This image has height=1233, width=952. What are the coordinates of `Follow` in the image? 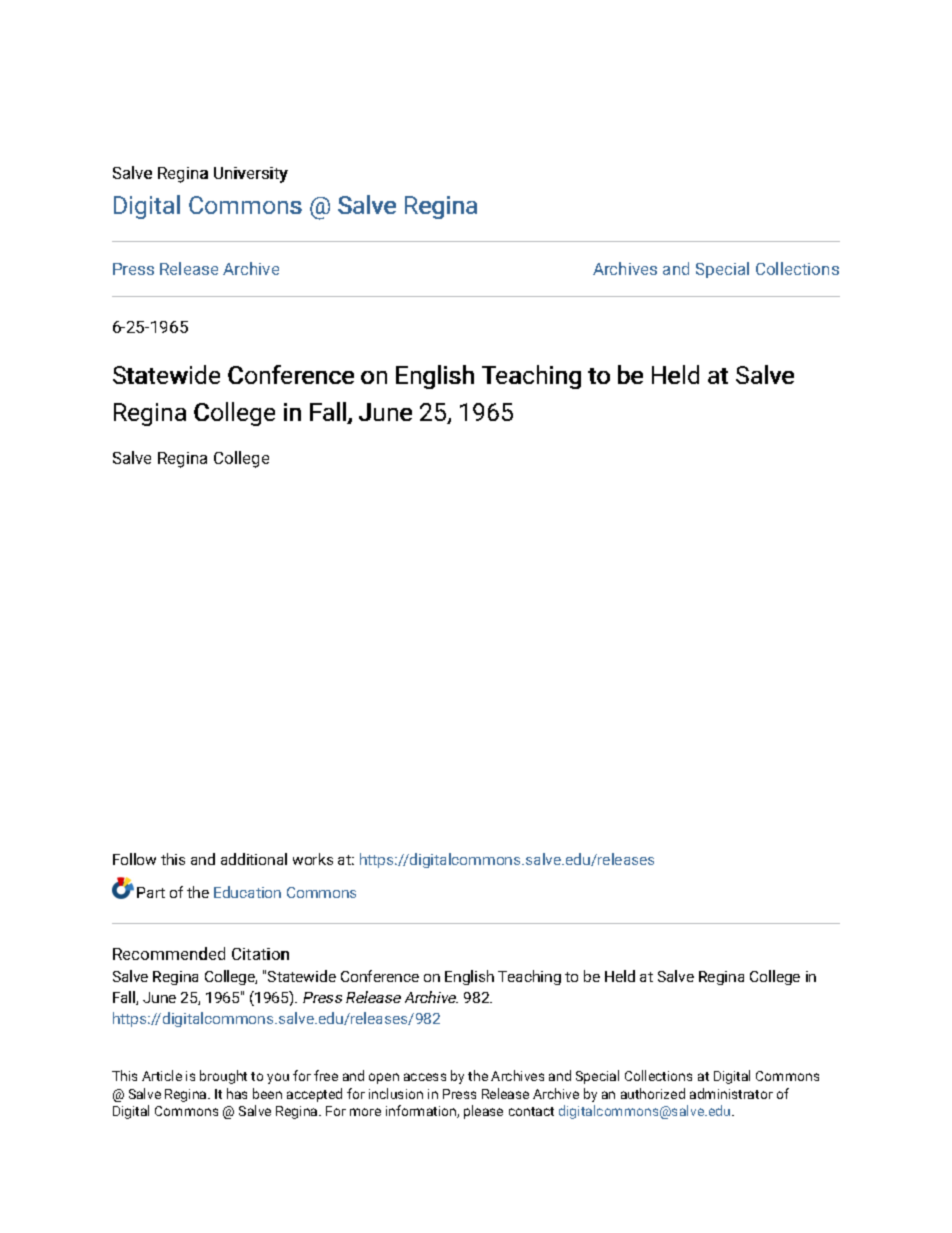 It's located at (134, 859).
